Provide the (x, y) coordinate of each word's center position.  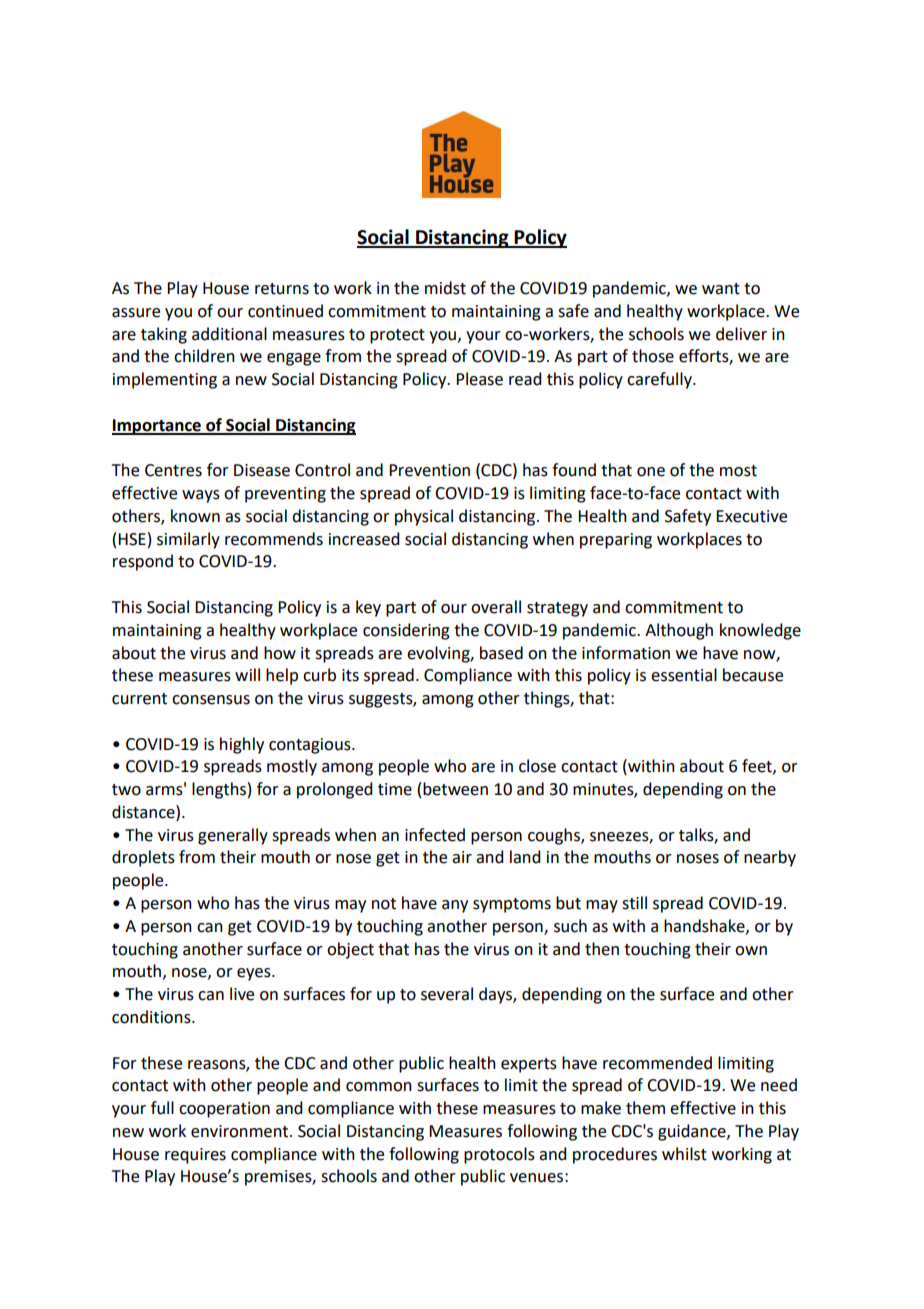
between (455, 789)
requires (195, 1156)
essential (684, 675)
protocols (499, 1155)
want (721, 289)
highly (242, 745)
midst (445, 288)
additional (229, 334)
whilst (684, 1154)
